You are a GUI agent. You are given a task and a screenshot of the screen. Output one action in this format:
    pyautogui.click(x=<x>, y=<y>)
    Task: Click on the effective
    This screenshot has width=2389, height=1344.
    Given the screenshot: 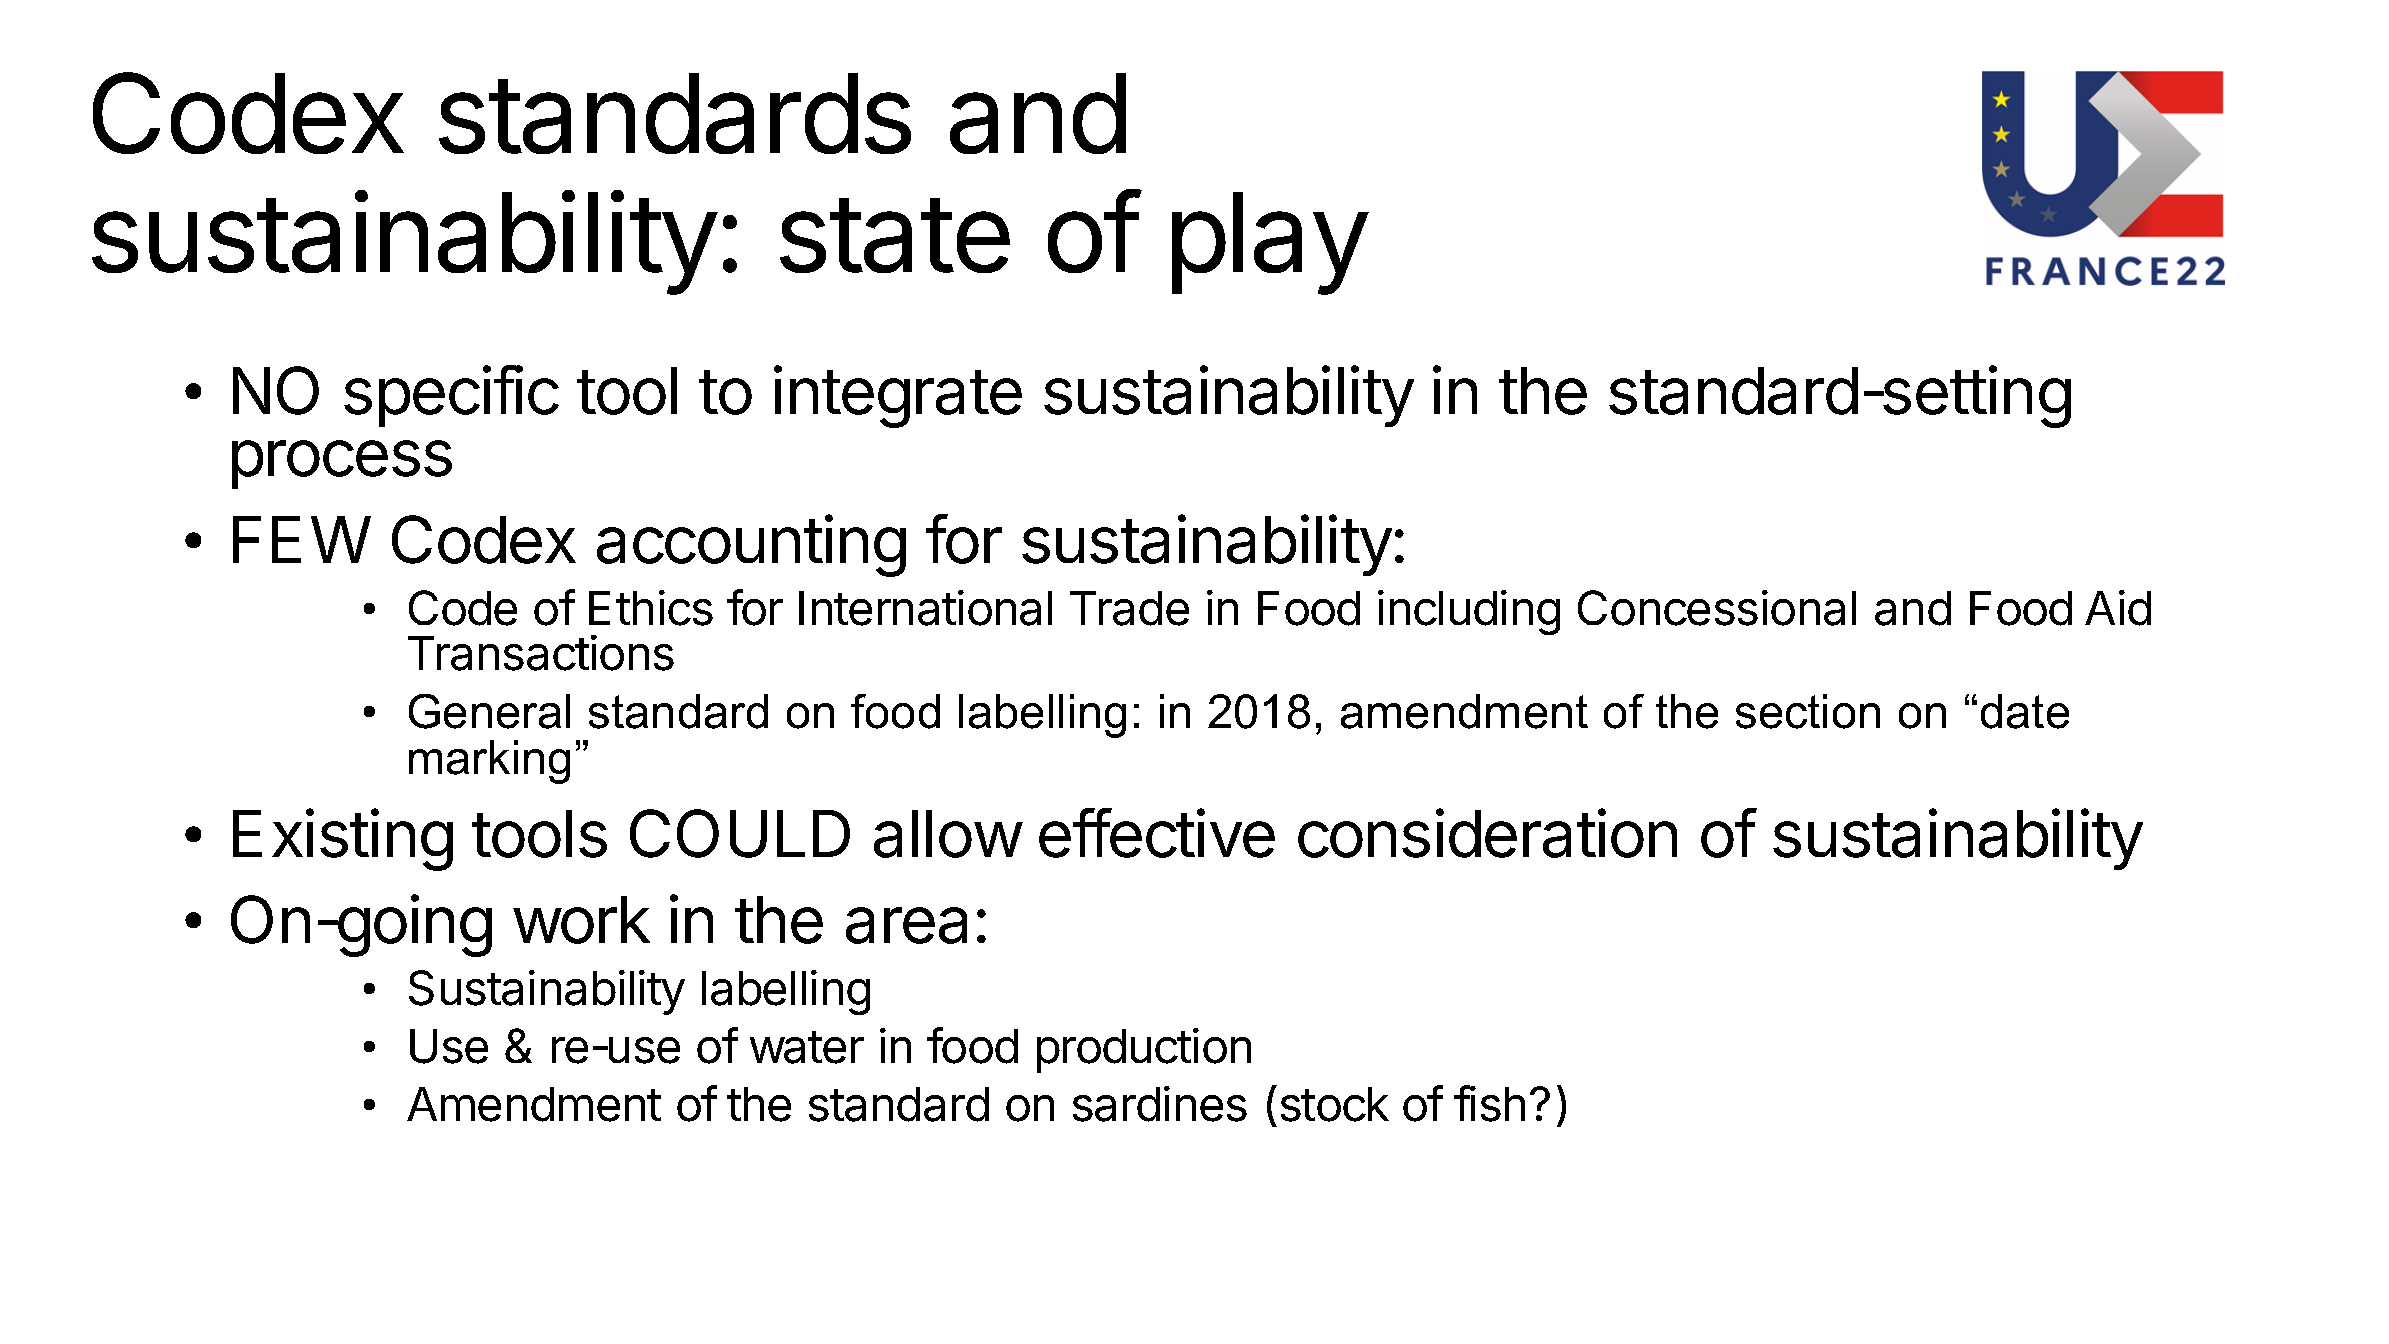 What is the action you would take?
    pyautogui.click(x=1157, y=833)
